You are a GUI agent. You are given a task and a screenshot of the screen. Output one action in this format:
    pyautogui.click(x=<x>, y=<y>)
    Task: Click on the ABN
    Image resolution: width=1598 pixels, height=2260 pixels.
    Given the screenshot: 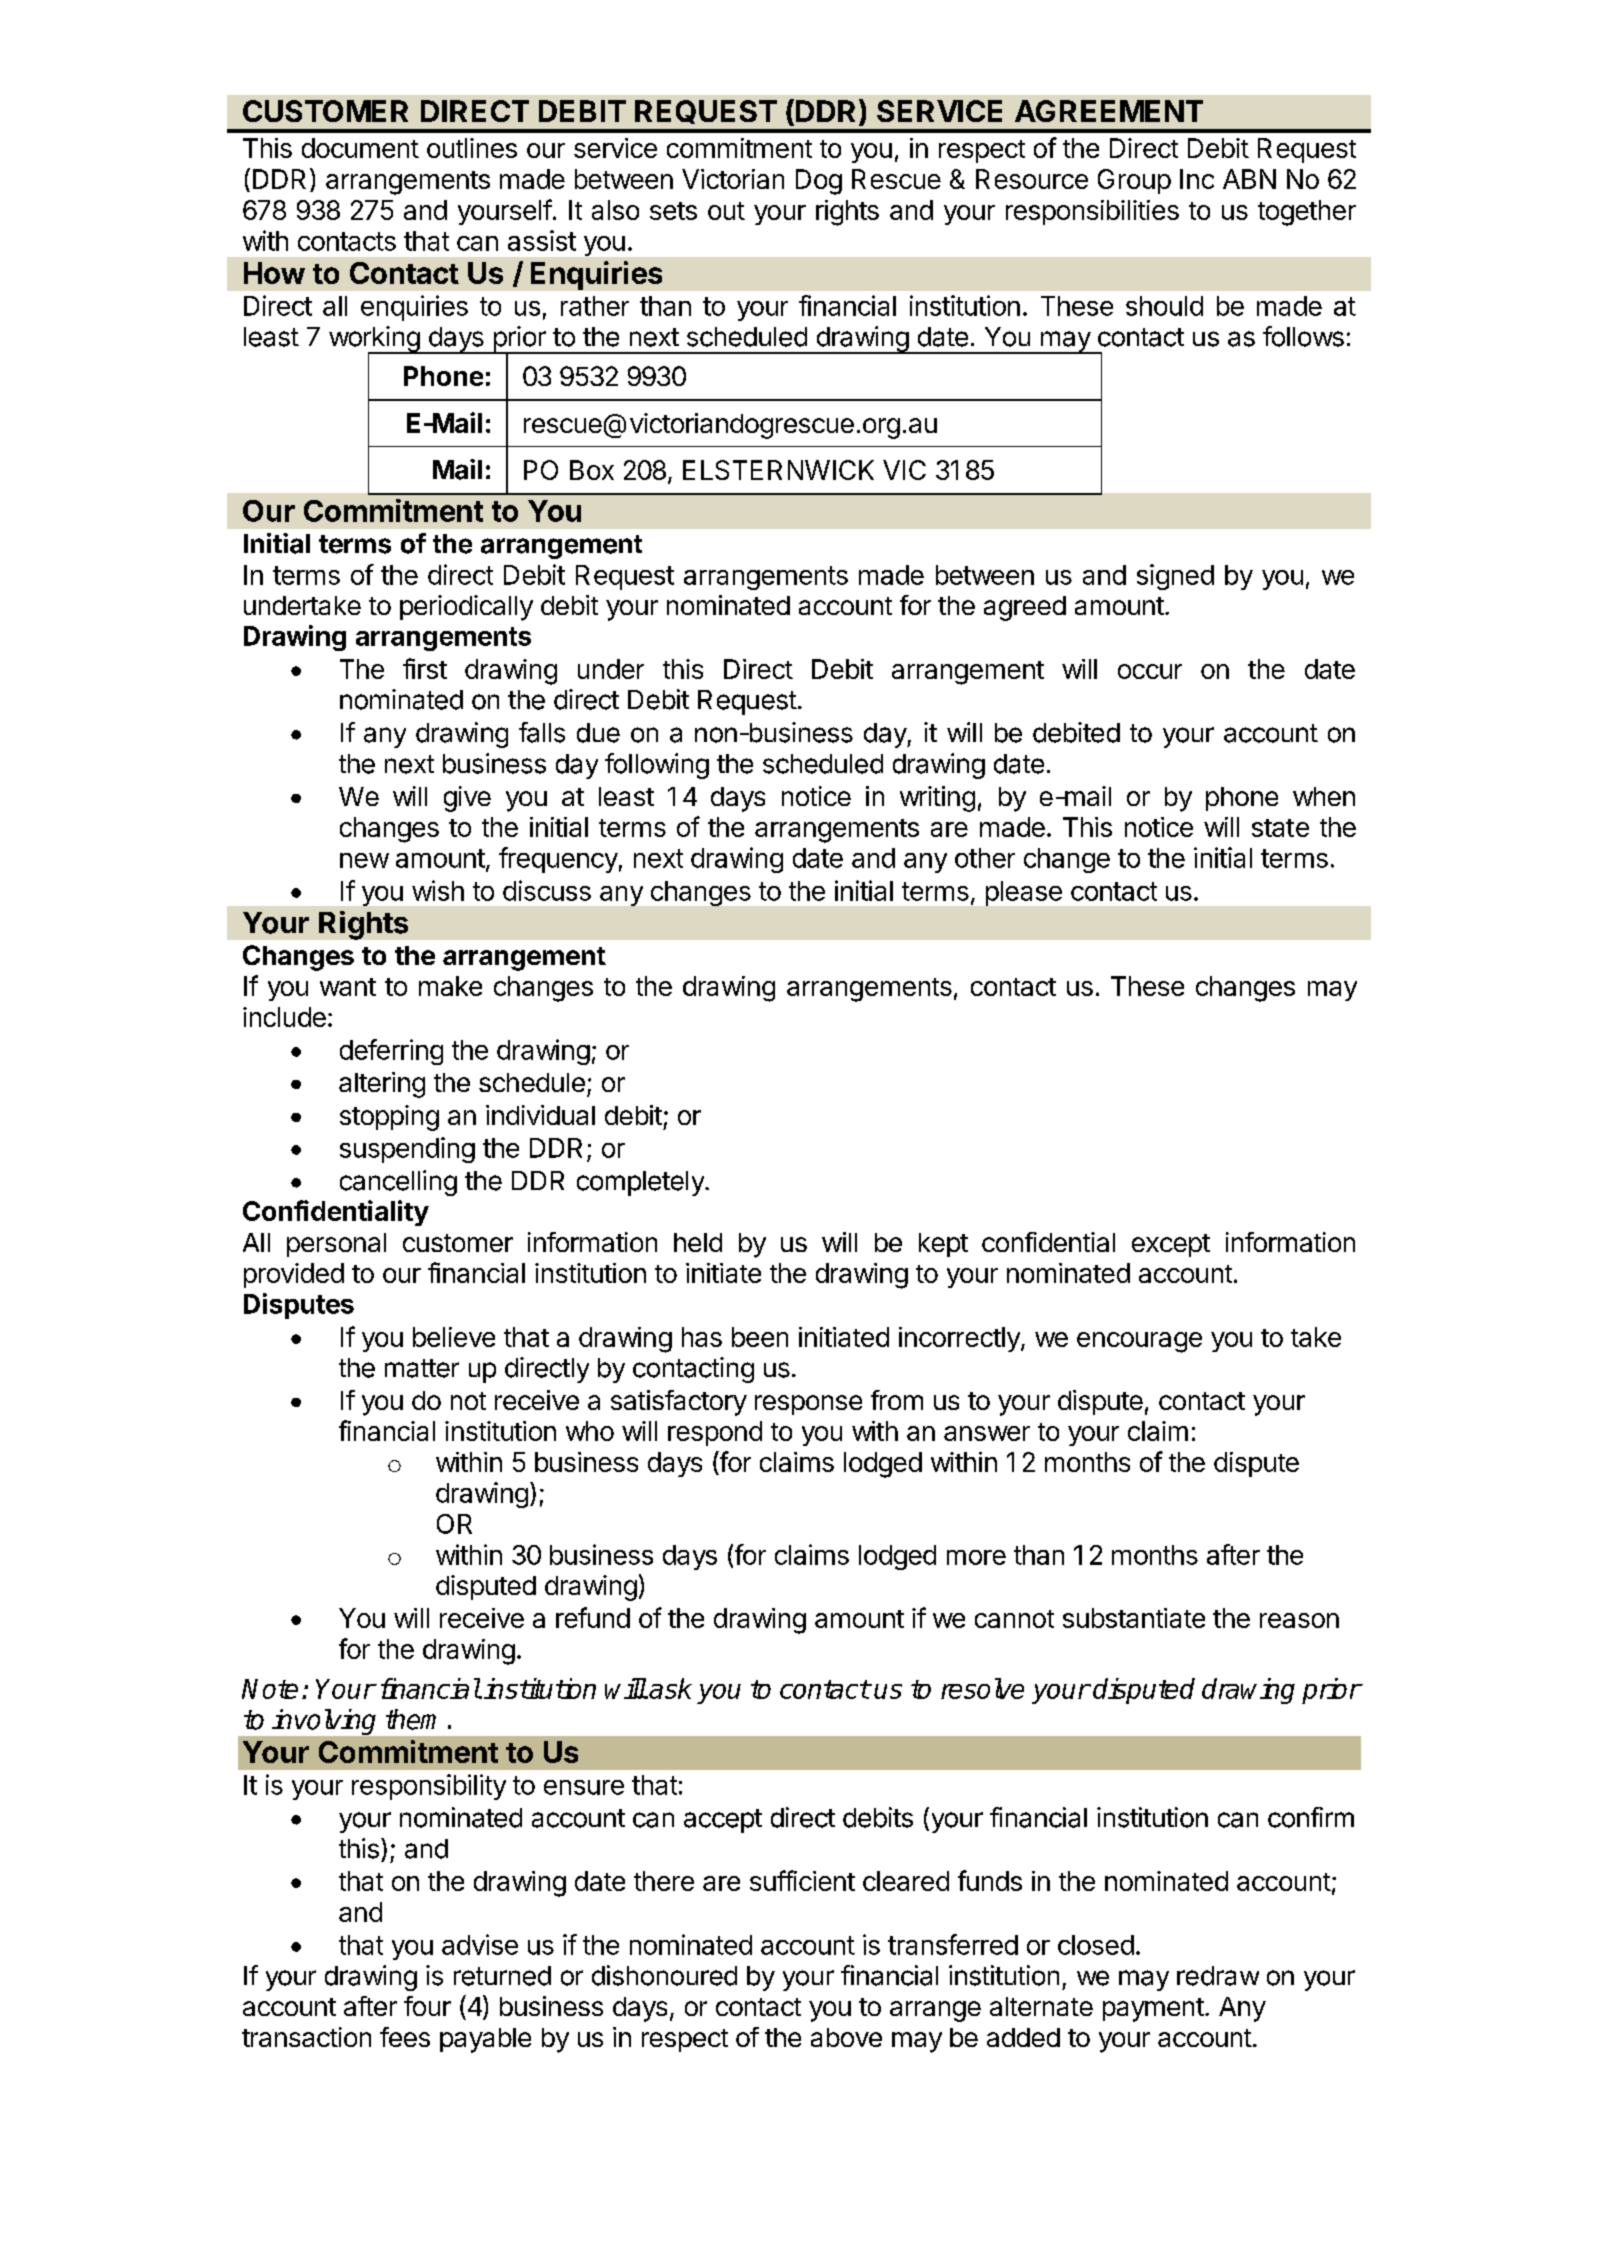 What is the action you would take?
    pyautogui.click(x=1249, y=179)
